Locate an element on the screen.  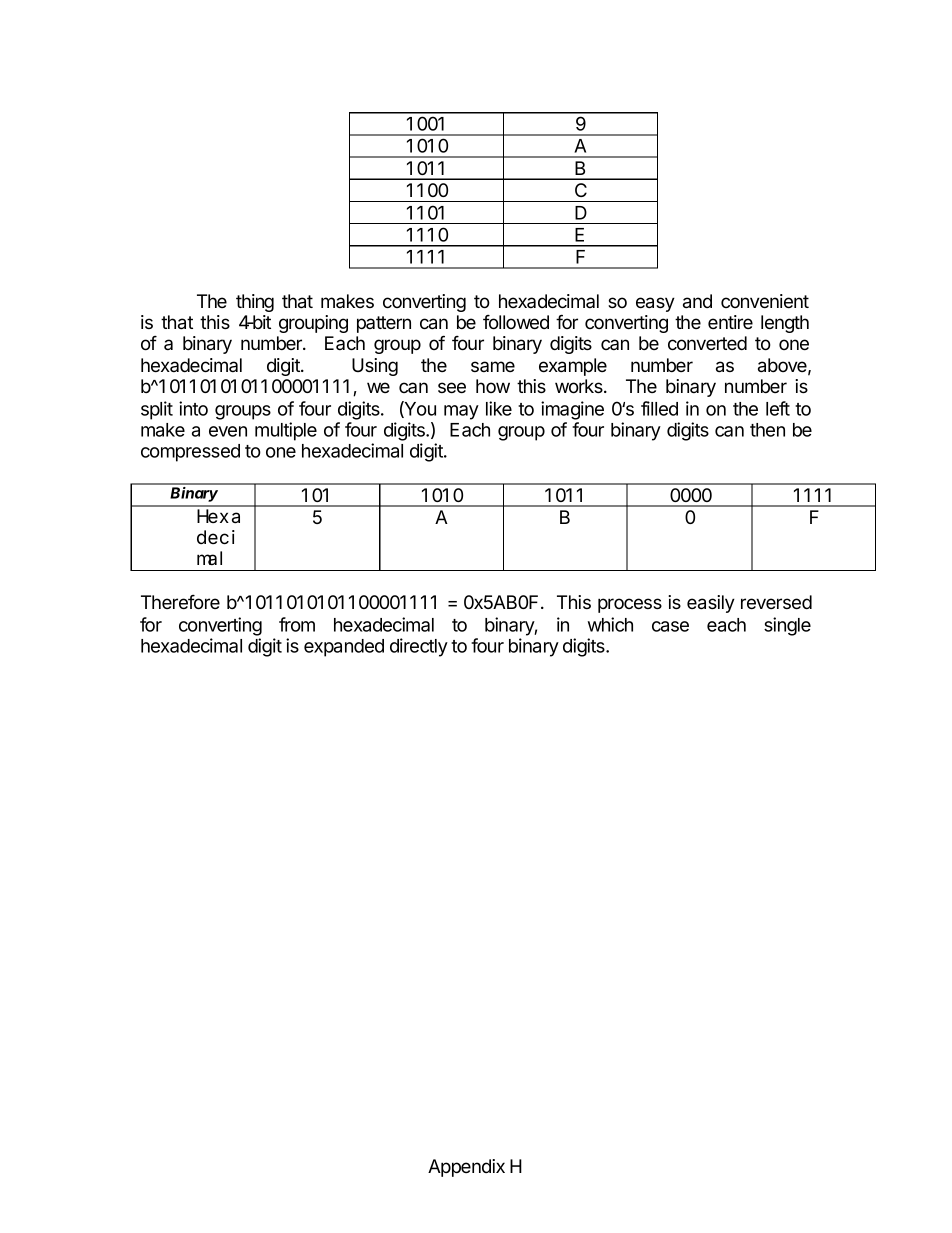
directly is located at coordinates (419, 647).
